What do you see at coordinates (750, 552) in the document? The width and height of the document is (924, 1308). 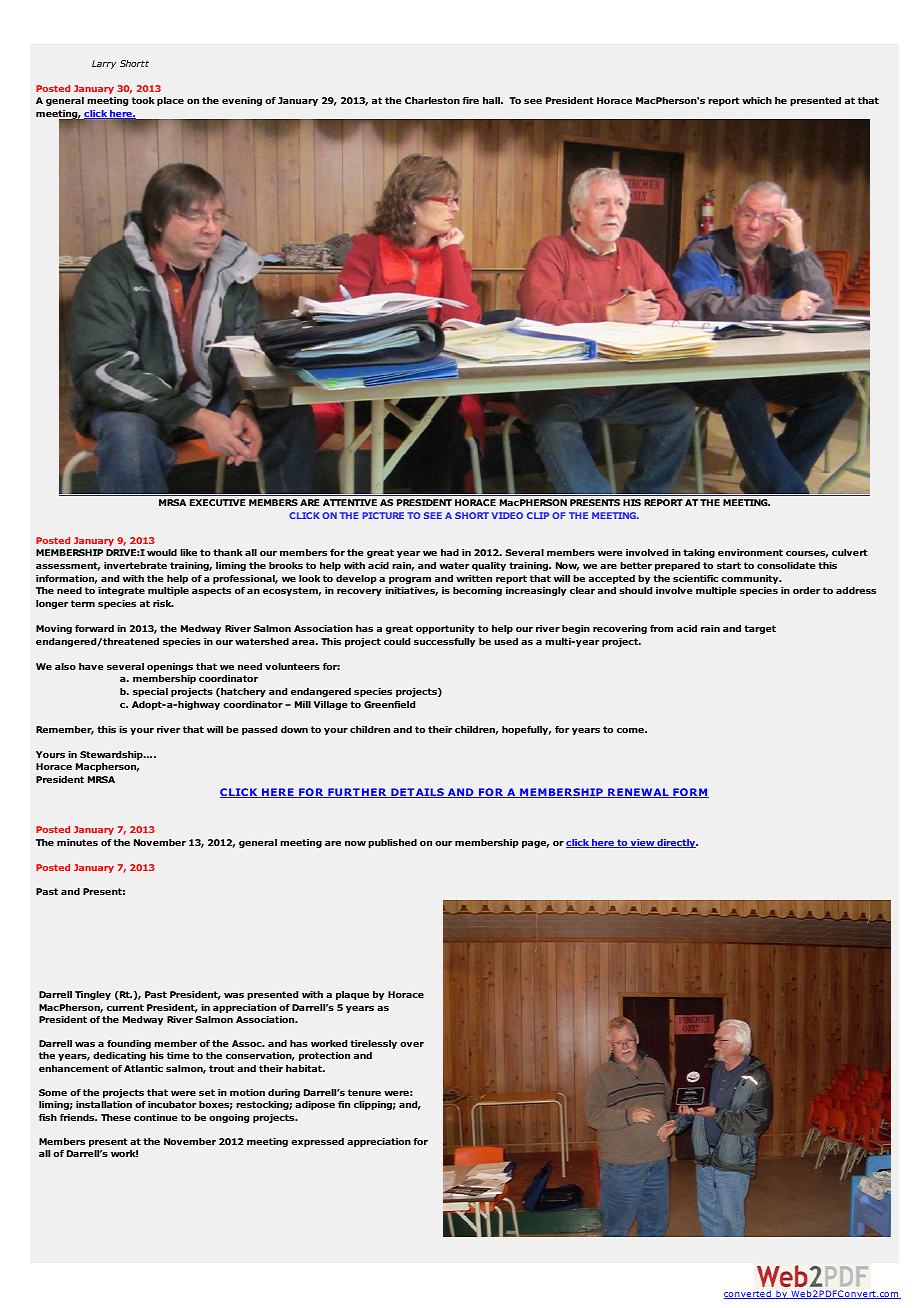 I see `environment` at bounding box center [750, 552].
